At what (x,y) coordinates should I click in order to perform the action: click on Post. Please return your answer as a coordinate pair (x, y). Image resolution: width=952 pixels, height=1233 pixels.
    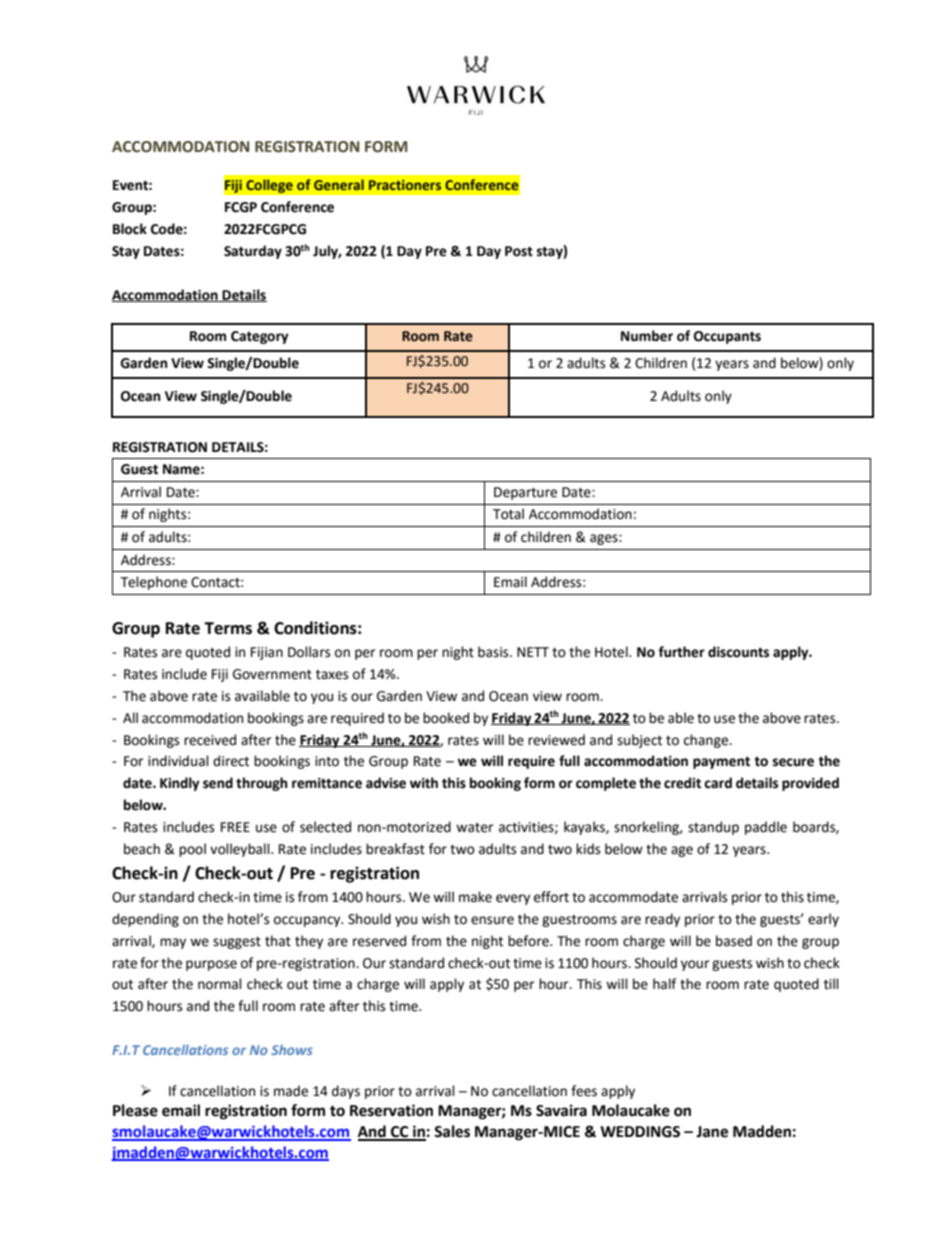
    Looking at the image, I should click on (519, 251).
